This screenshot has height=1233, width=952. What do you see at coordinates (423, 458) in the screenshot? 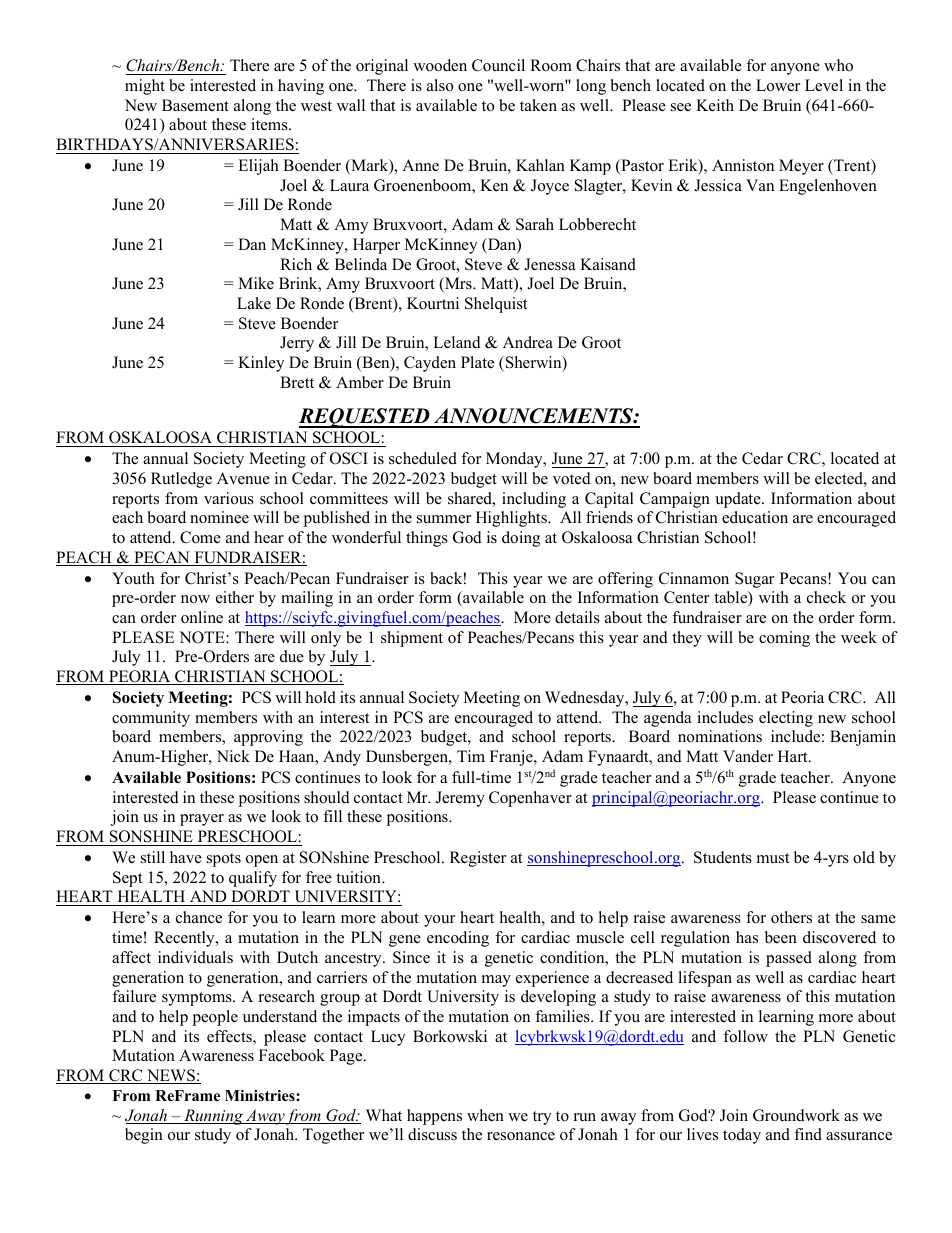
I see `scheduled` at bounding box center [423, 458].
